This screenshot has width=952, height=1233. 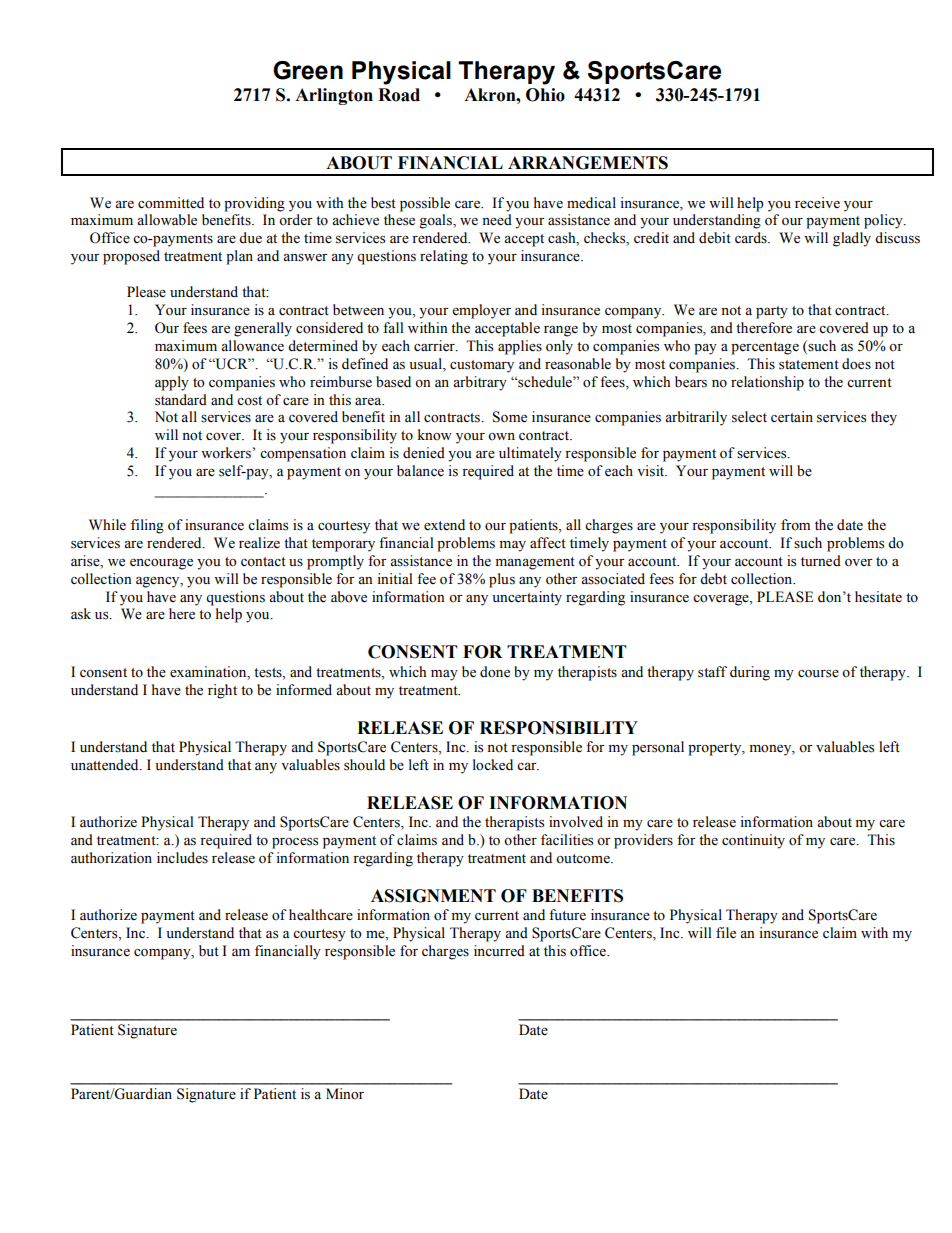 What do you see at coordinates (182, 858) in the screenshot?
I see `includes` at bounding box center [182, 858].
